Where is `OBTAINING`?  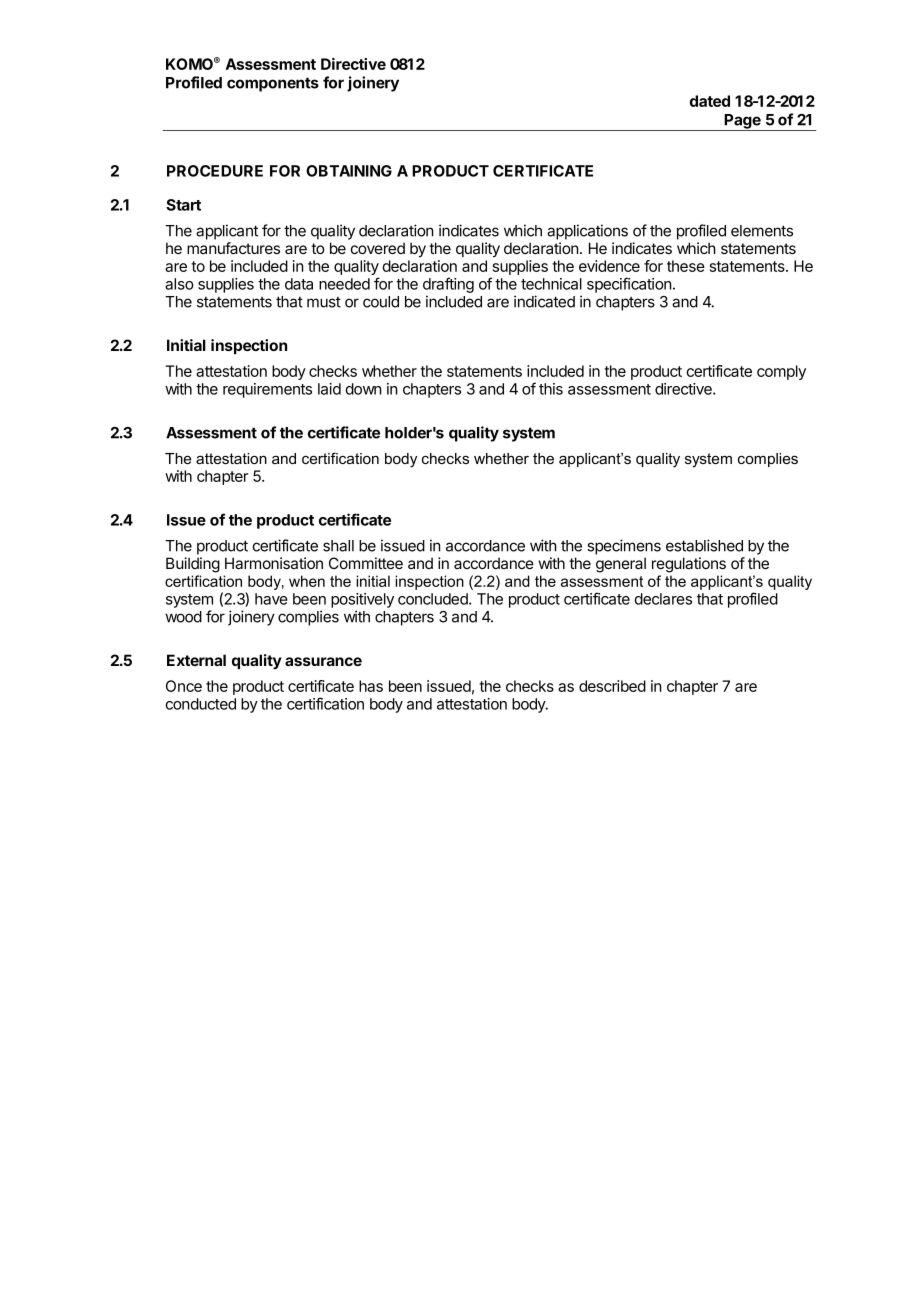
OBTAINING is located at coordinates (349, 171).
